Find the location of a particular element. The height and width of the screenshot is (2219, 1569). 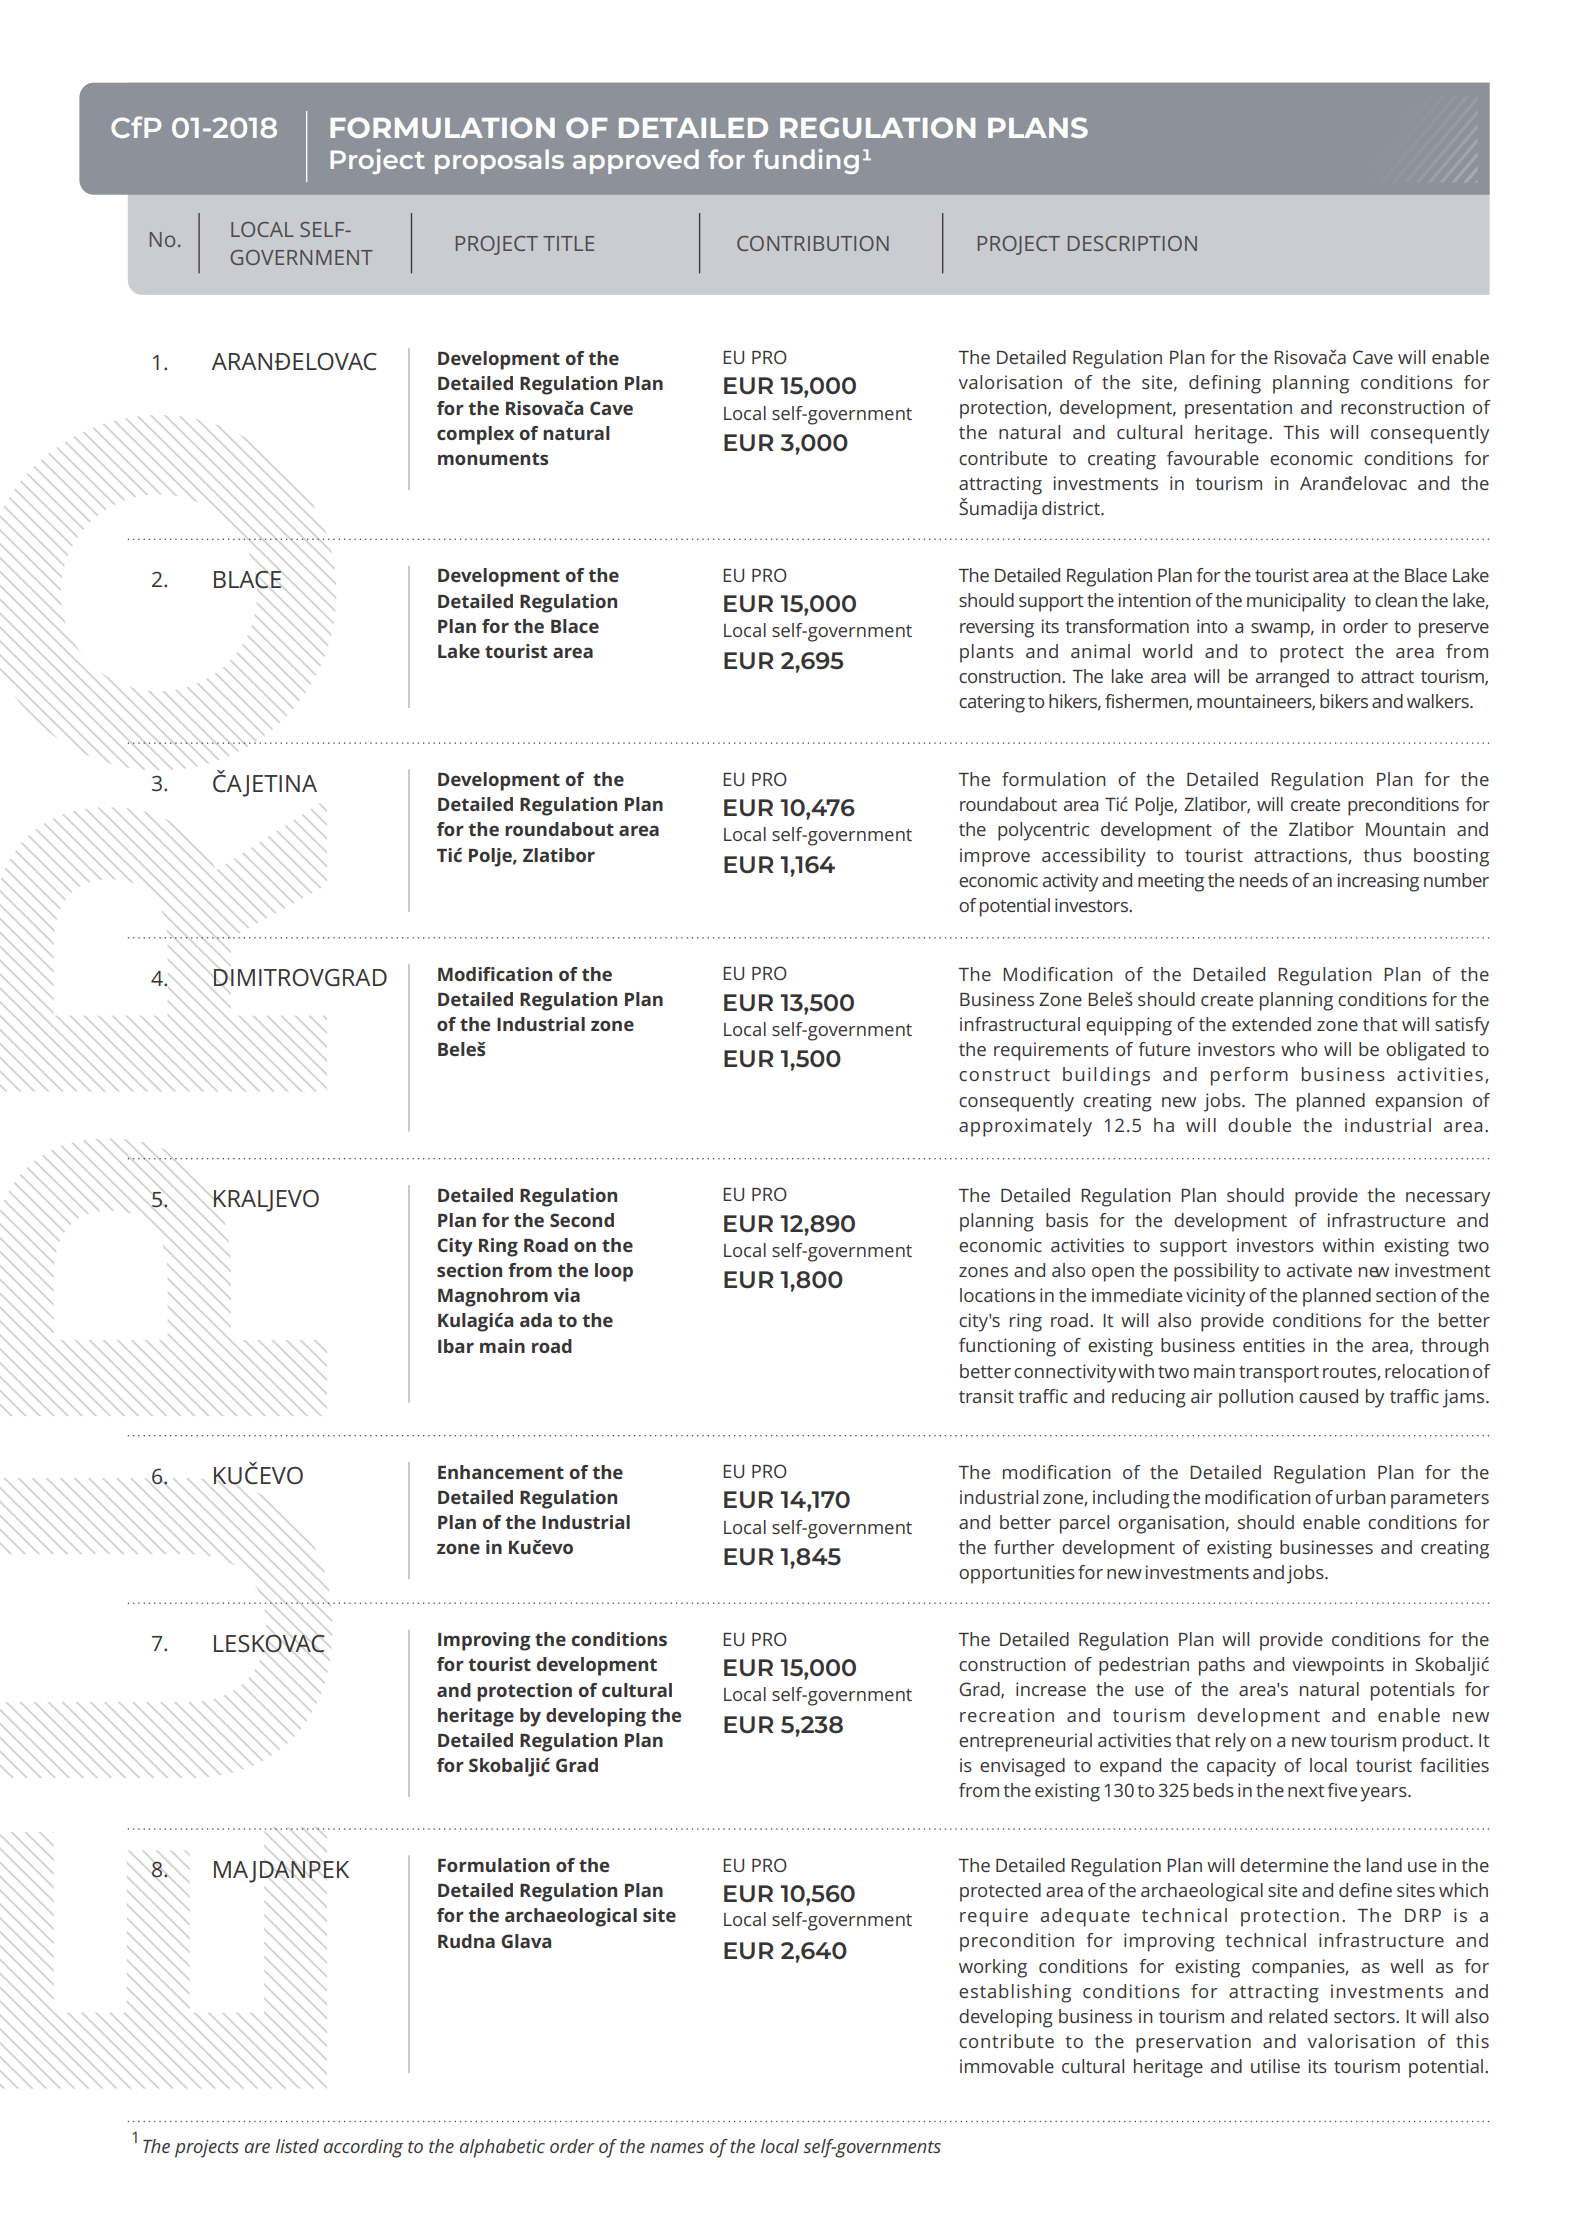

approximately is located at coordinates (1025, 1127).
